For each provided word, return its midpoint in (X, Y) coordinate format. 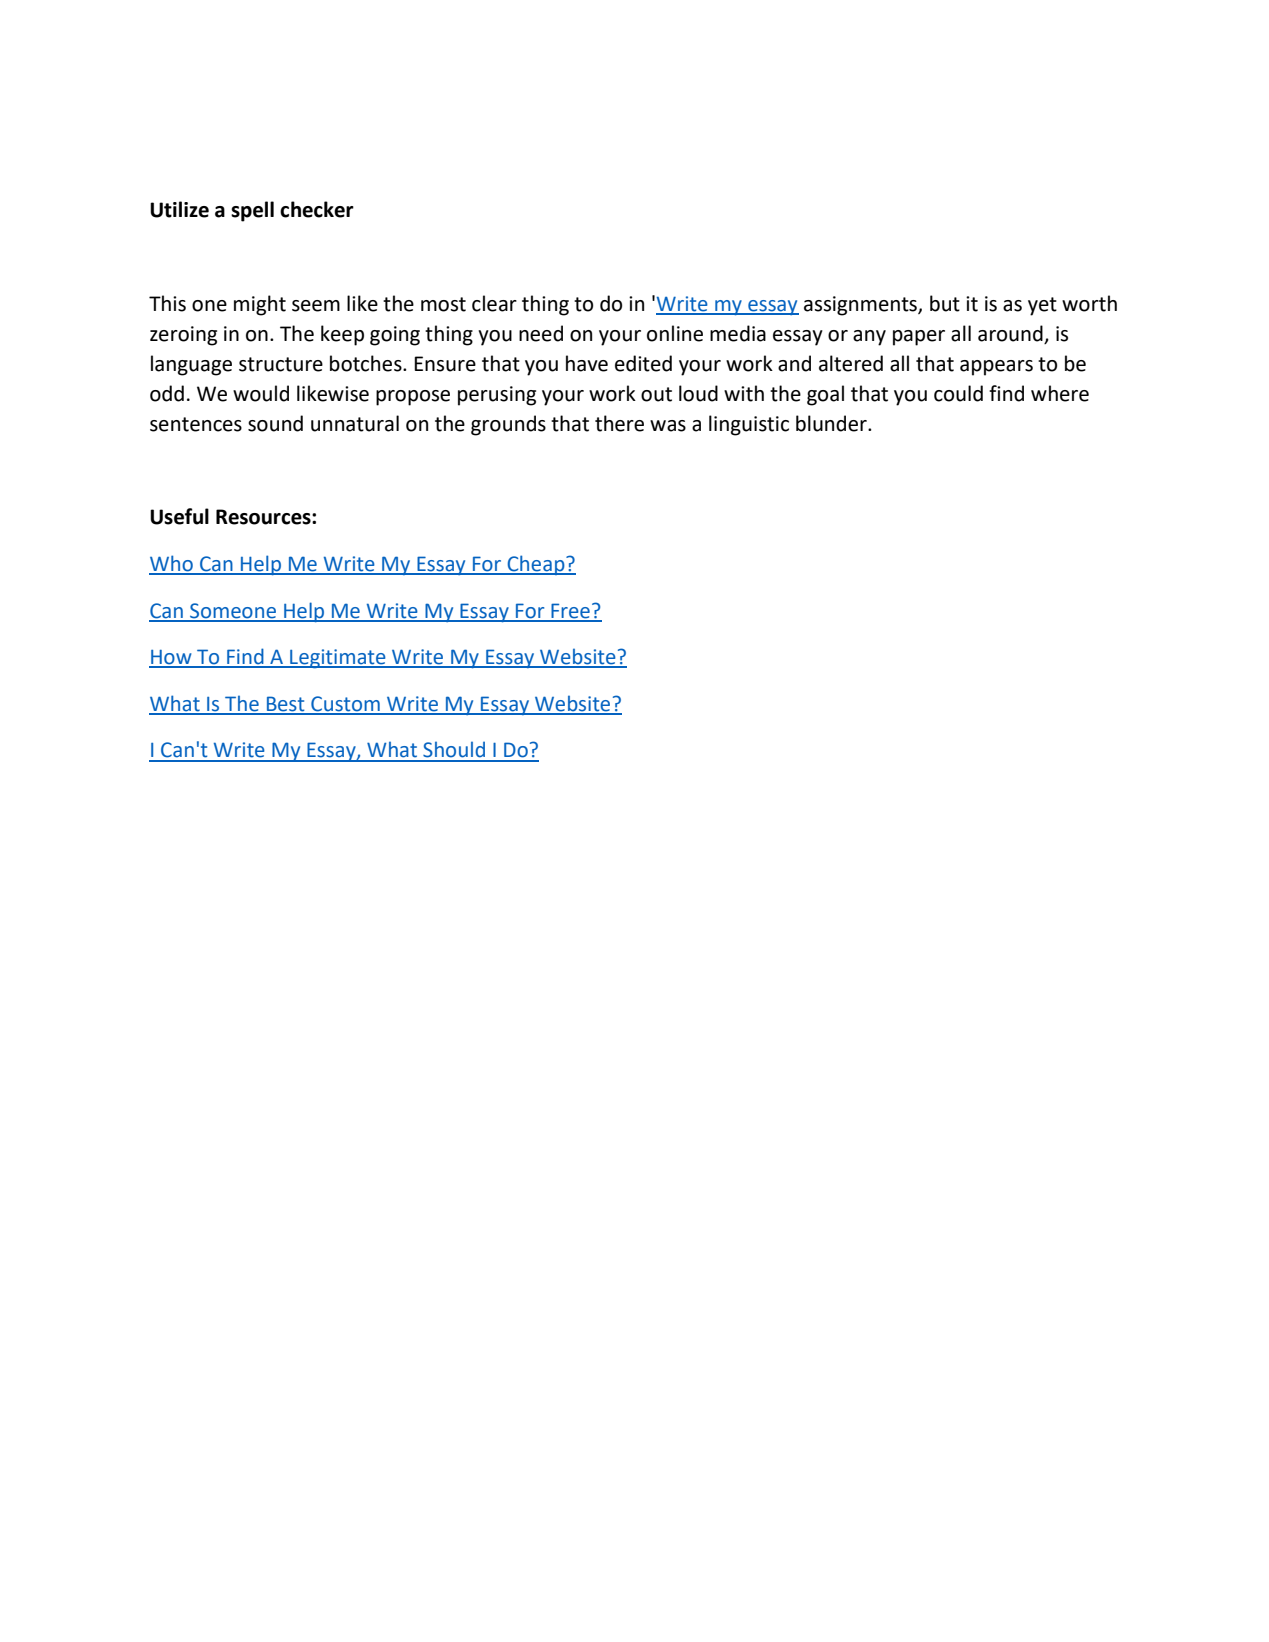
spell (252, 211)
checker (317, 209)
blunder (832, 423)
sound (275, 423)
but (945, 303)
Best (285, 705)
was (668, 426)
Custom (345, 705)
